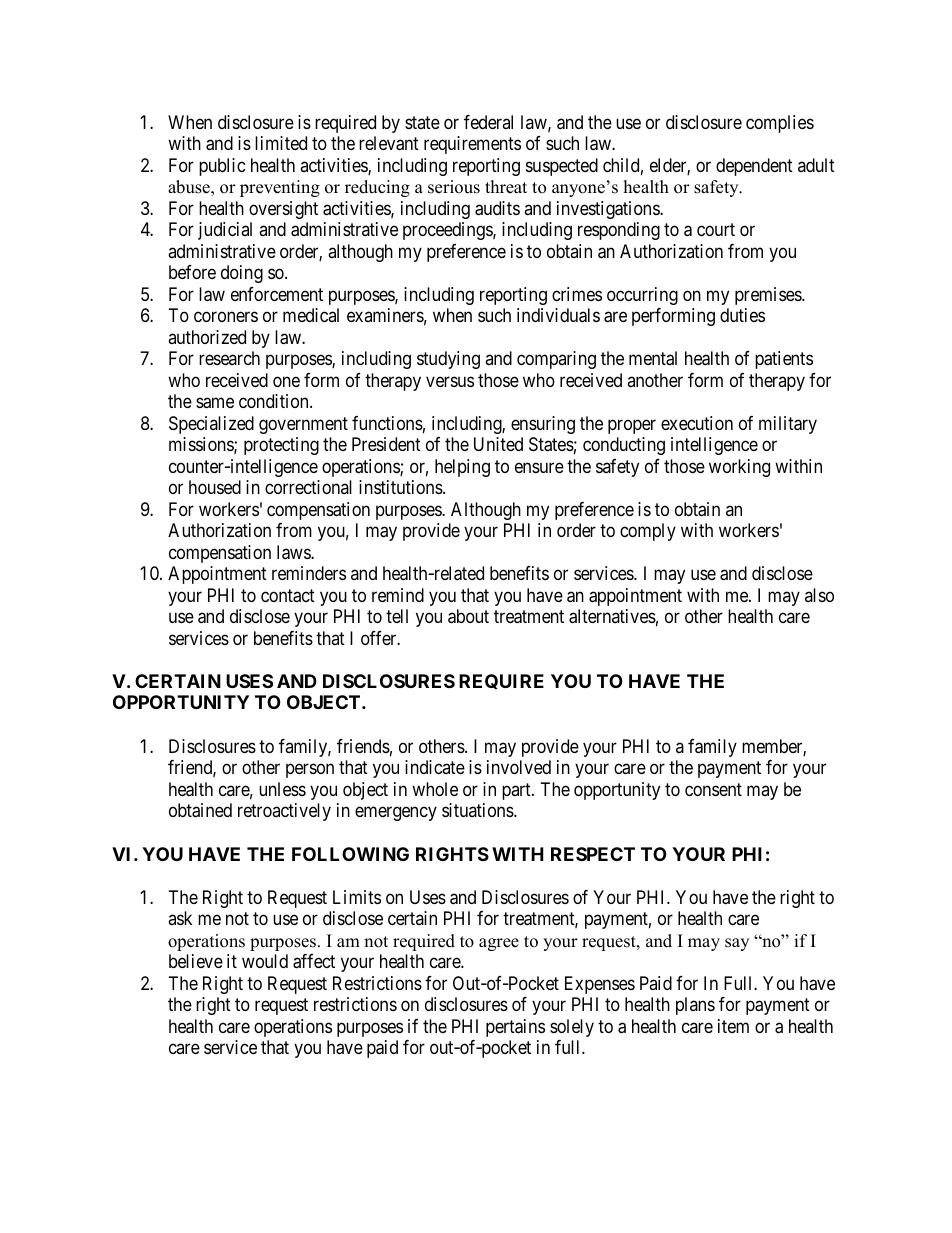  I want to click on individuals, so click(558, 315).
